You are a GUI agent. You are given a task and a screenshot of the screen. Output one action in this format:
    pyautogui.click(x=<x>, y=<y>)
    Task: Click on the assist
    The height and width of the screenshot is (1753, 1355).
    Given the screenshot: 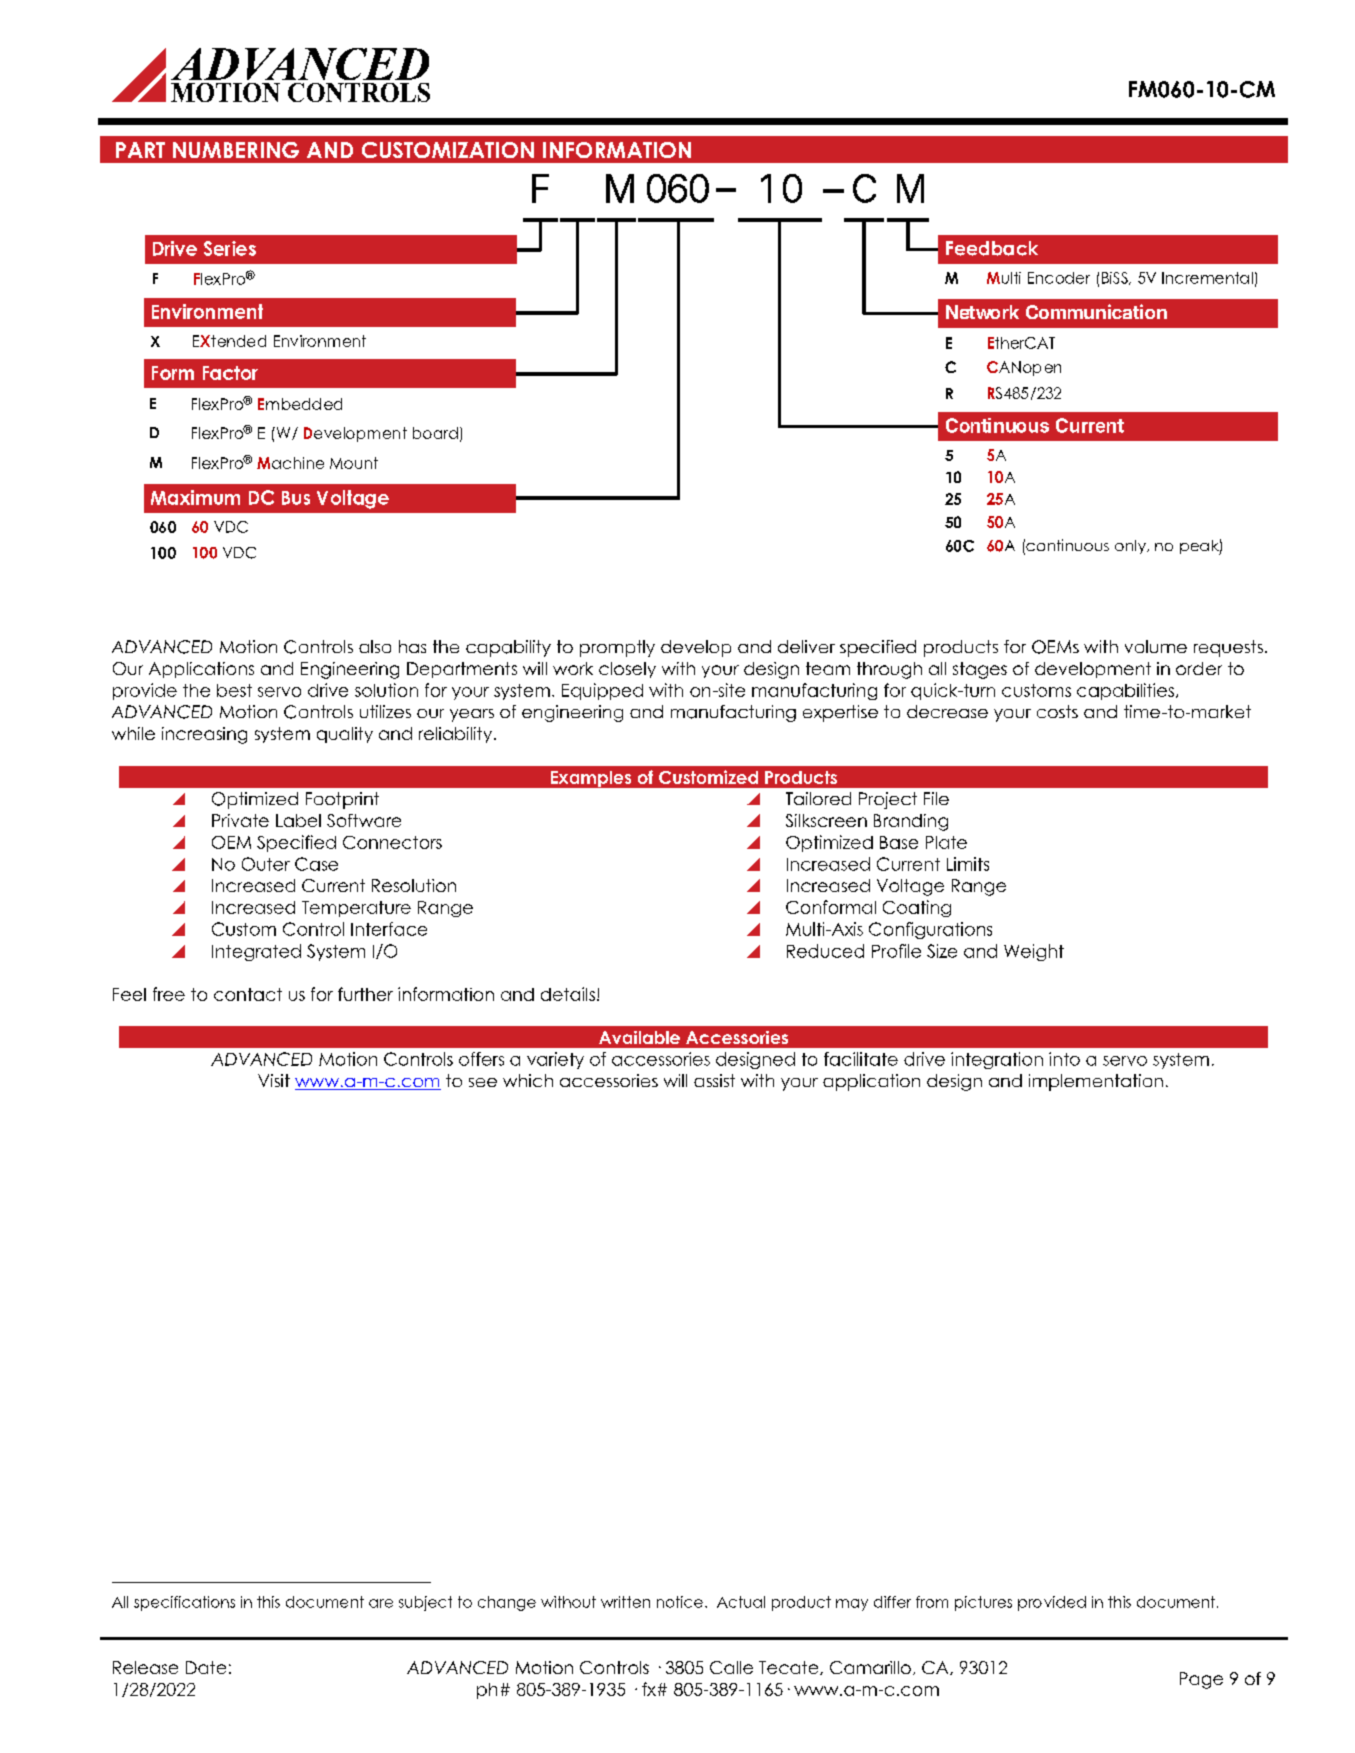 What is the action you would take?
    pyautogui.click(x=714, y=1080)
